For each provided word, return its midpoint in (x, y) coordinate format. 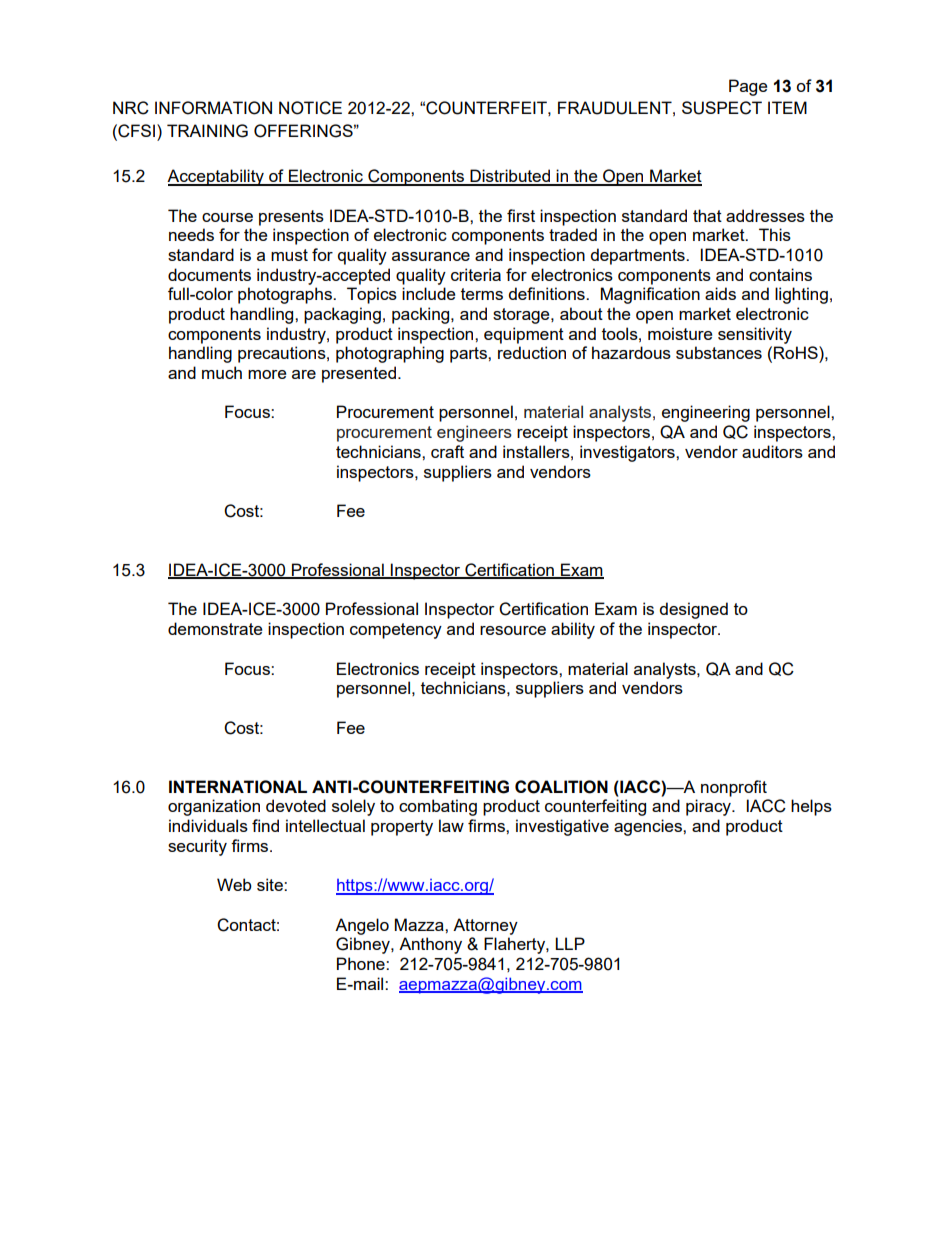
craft (447, 451)
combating (438, 807)
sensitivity (755, 335)
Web (234, 884)
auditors (772, 451)
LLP (570, 943)
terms (482, 294)
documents (209, 274)
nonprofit (734, 788)
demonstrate (215, 628)
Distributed (510, 177)
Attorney (485, 926)
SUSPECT (722, 108)
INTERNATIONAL (238, 787)
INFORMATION (213, 108)
